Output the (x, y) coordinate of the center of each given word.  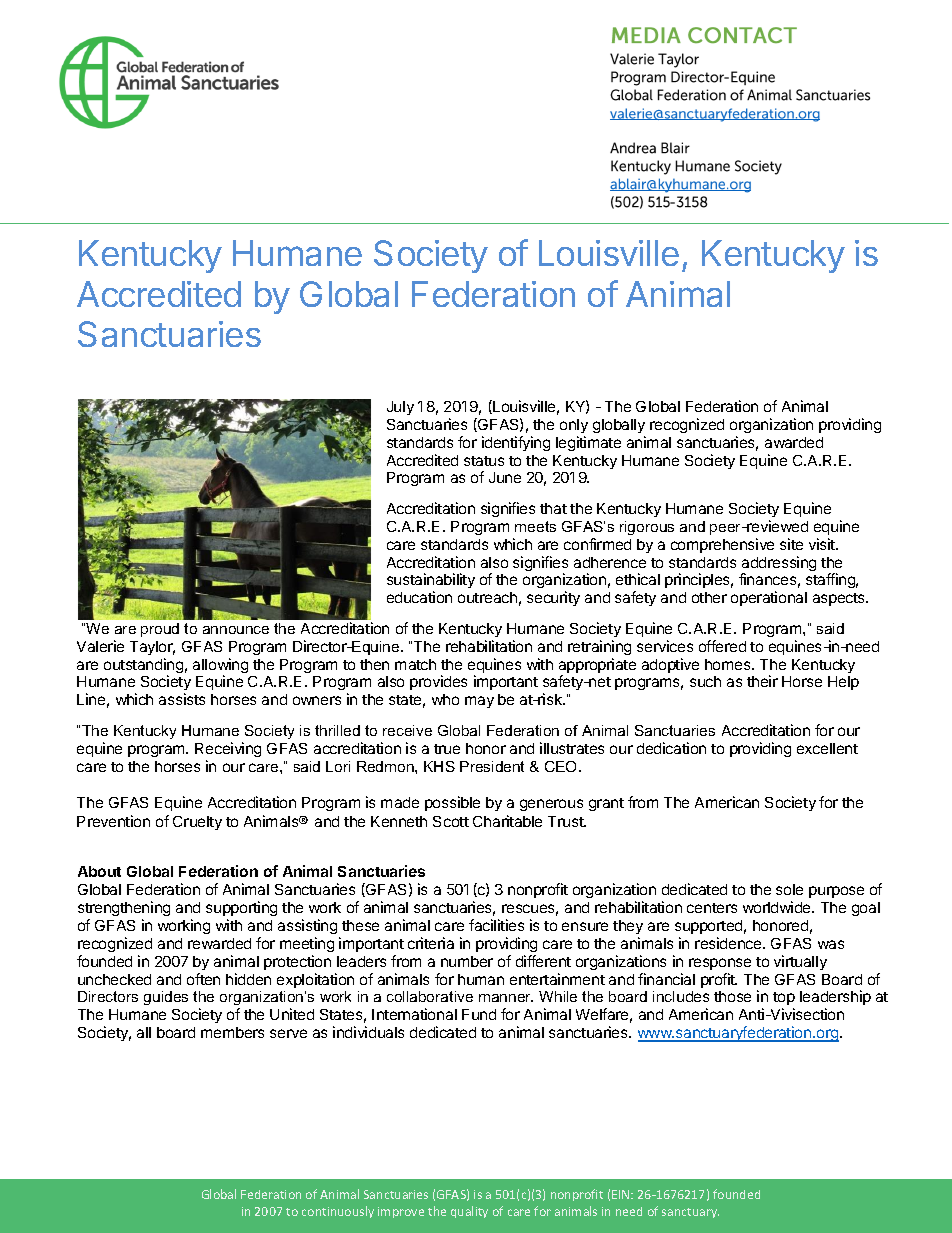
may (479, 702)
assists (182, 699)
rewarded (219, 943)
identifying (516, 443)
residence (729, 943)
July (400, 408)
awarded (794, 442)
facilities (496, 925)
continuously (338, 1212)
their (762, 681)
